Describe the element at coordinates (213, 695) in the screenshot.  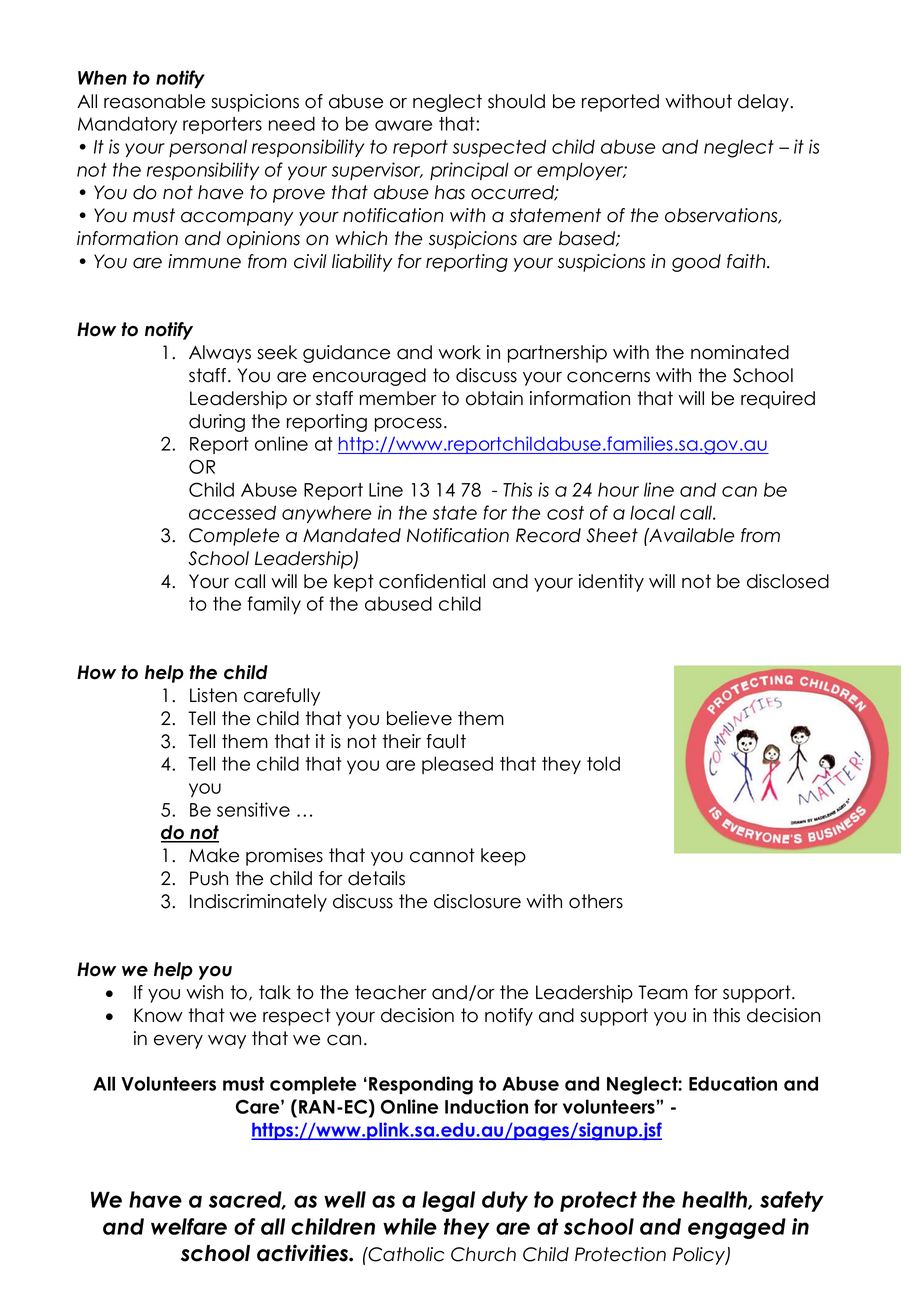
I see `Listen` at that location.
